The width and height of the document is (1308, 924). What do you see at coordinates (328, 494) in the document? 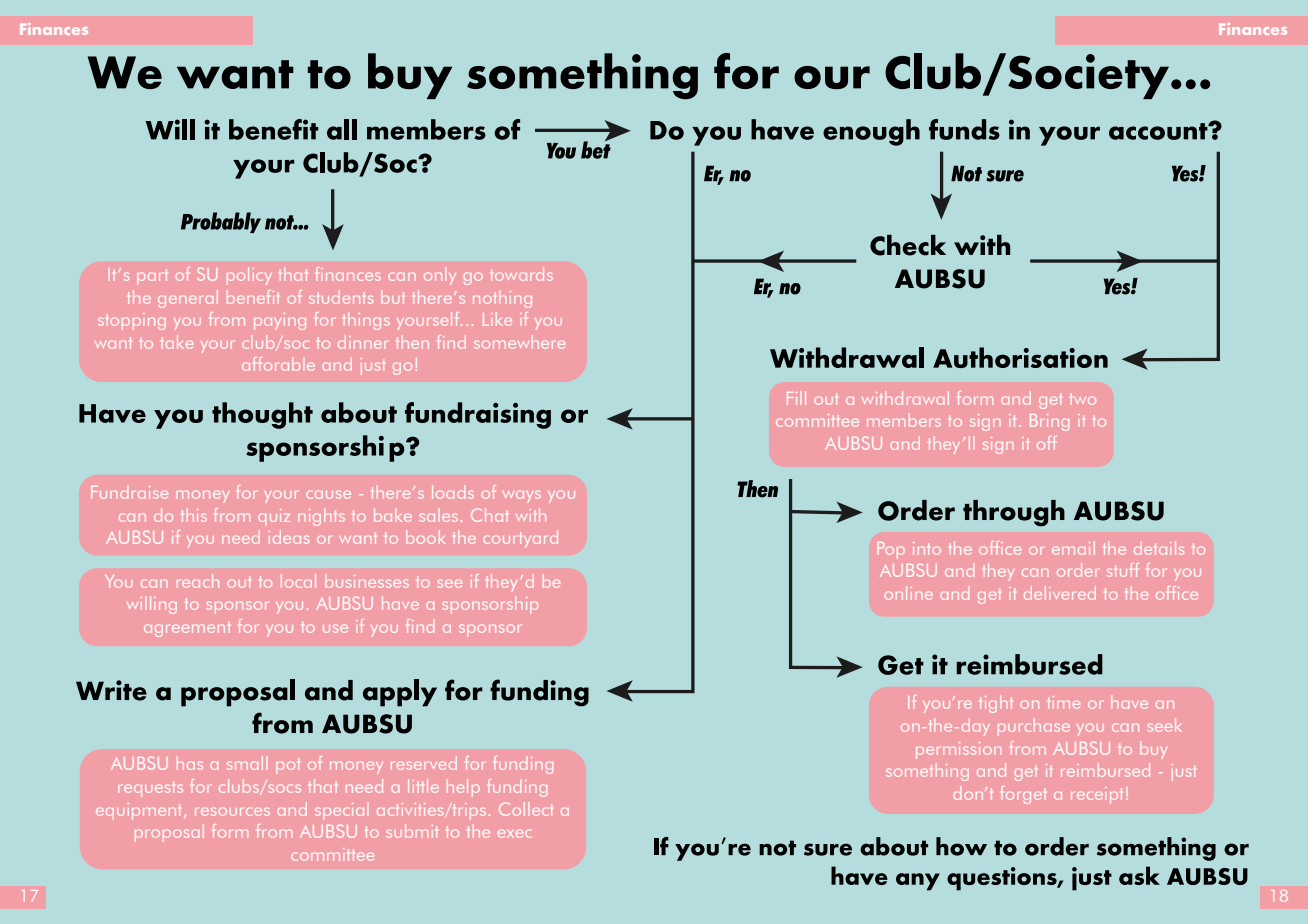
I see `cause` at bounding box center [328, 494].
